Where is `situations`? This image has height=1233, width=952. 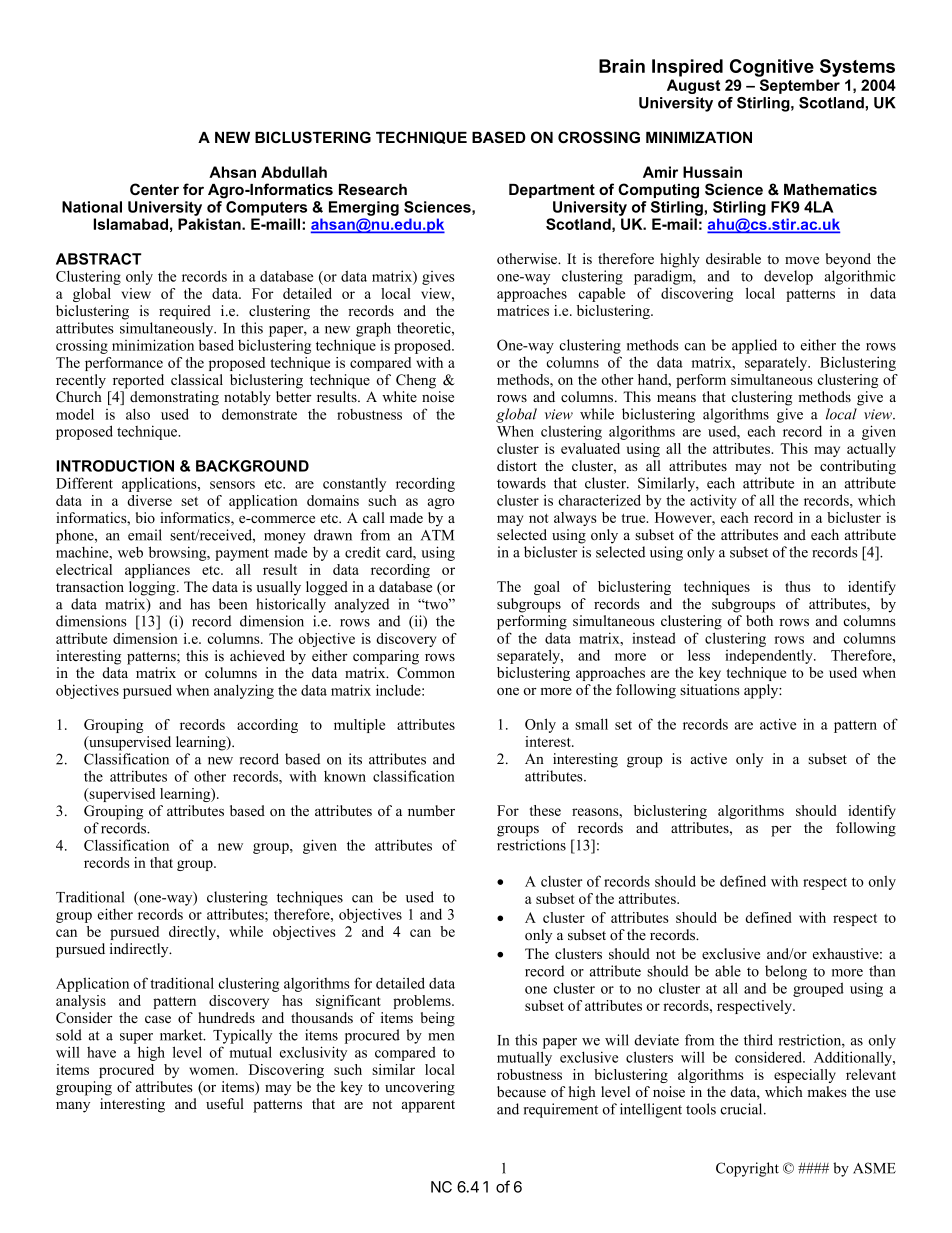
situations is located at coordinates (710, 689).
